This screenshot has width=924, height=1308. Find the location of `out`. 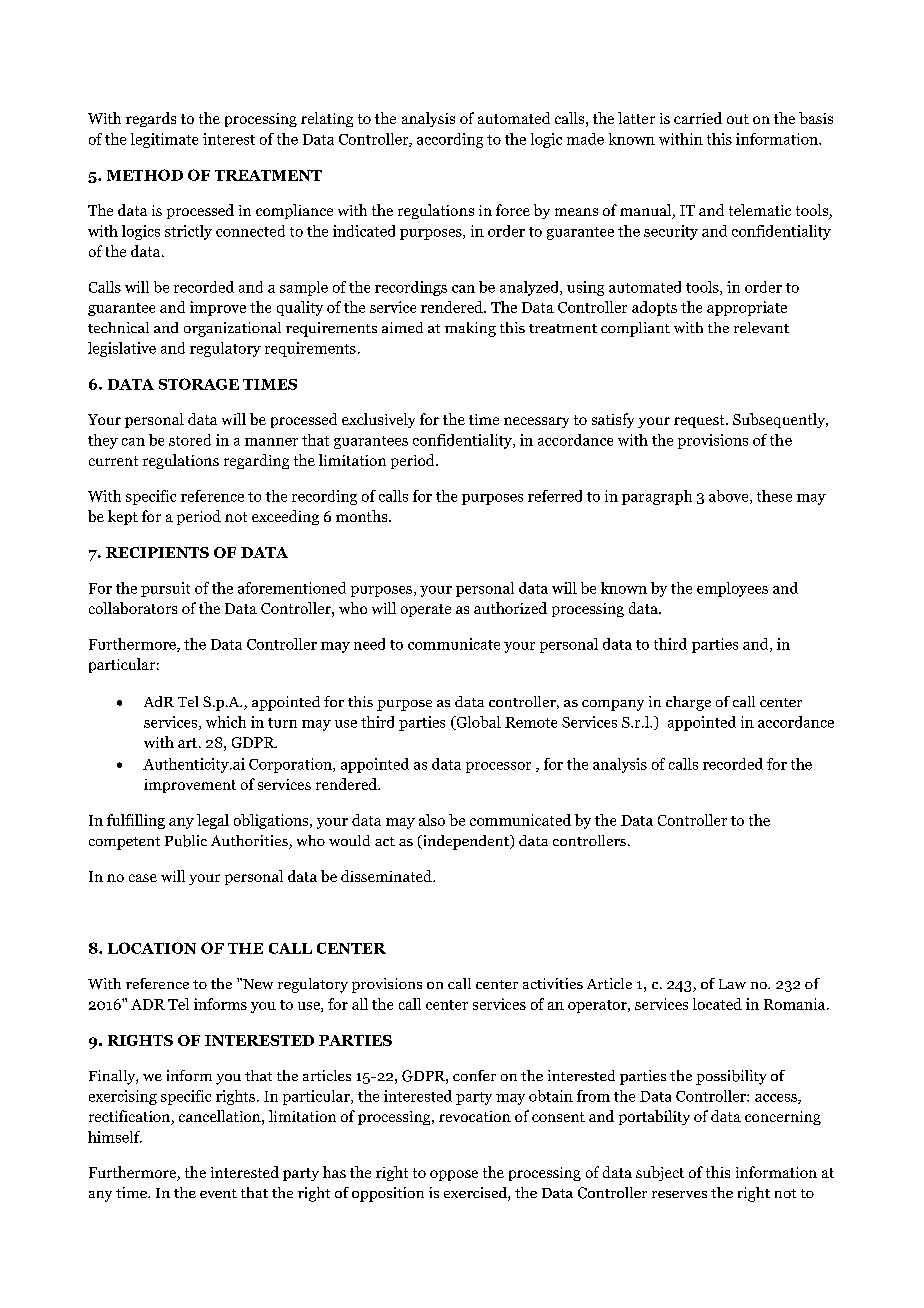

out is located at coordinates (738, 119).
